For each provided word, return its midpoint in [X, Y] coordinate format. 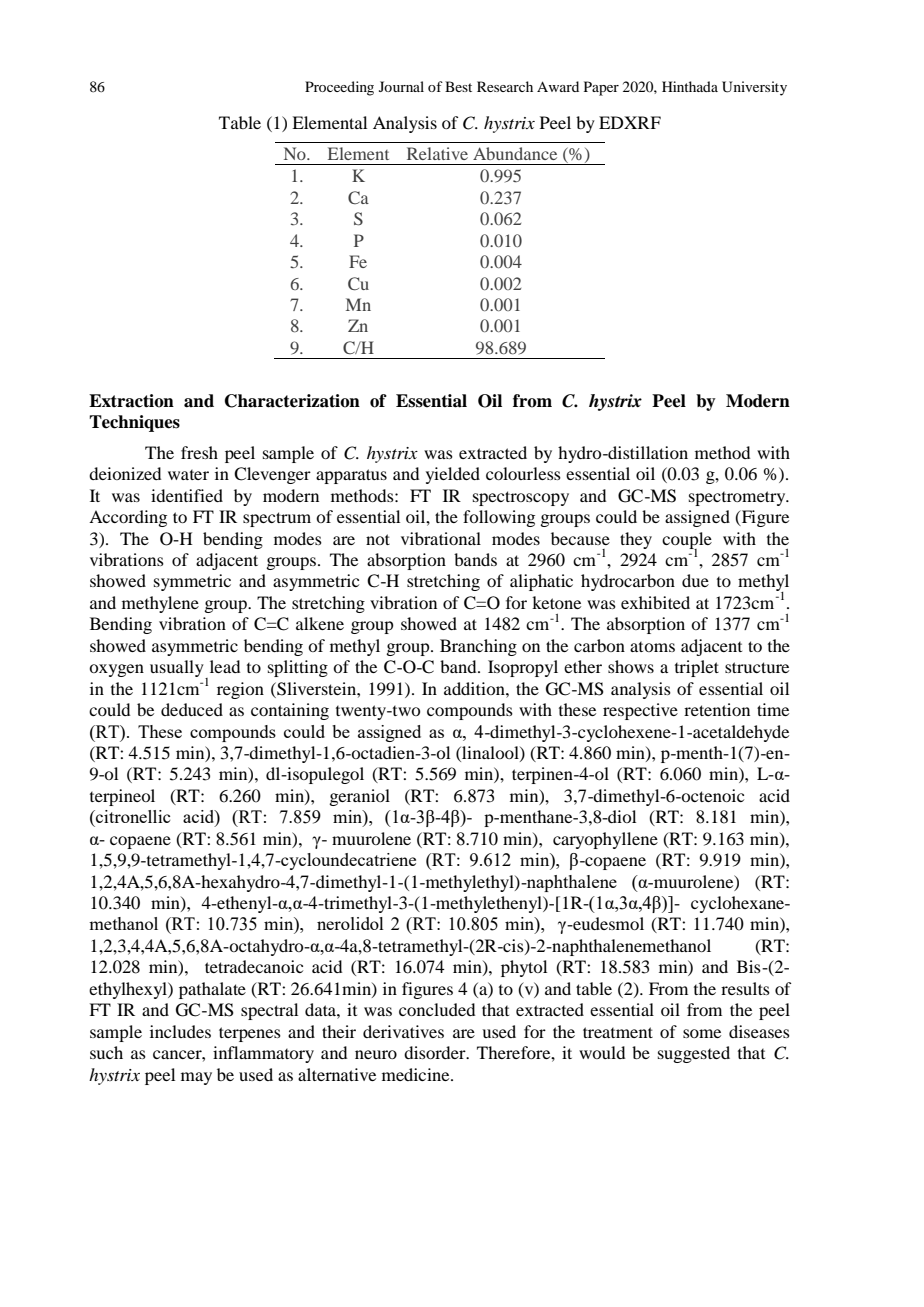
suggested [694, 1054]
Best [458, 86]
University [754, 88]
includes [180, 1031]
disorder [436, 1052]
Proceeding [339, 88]
